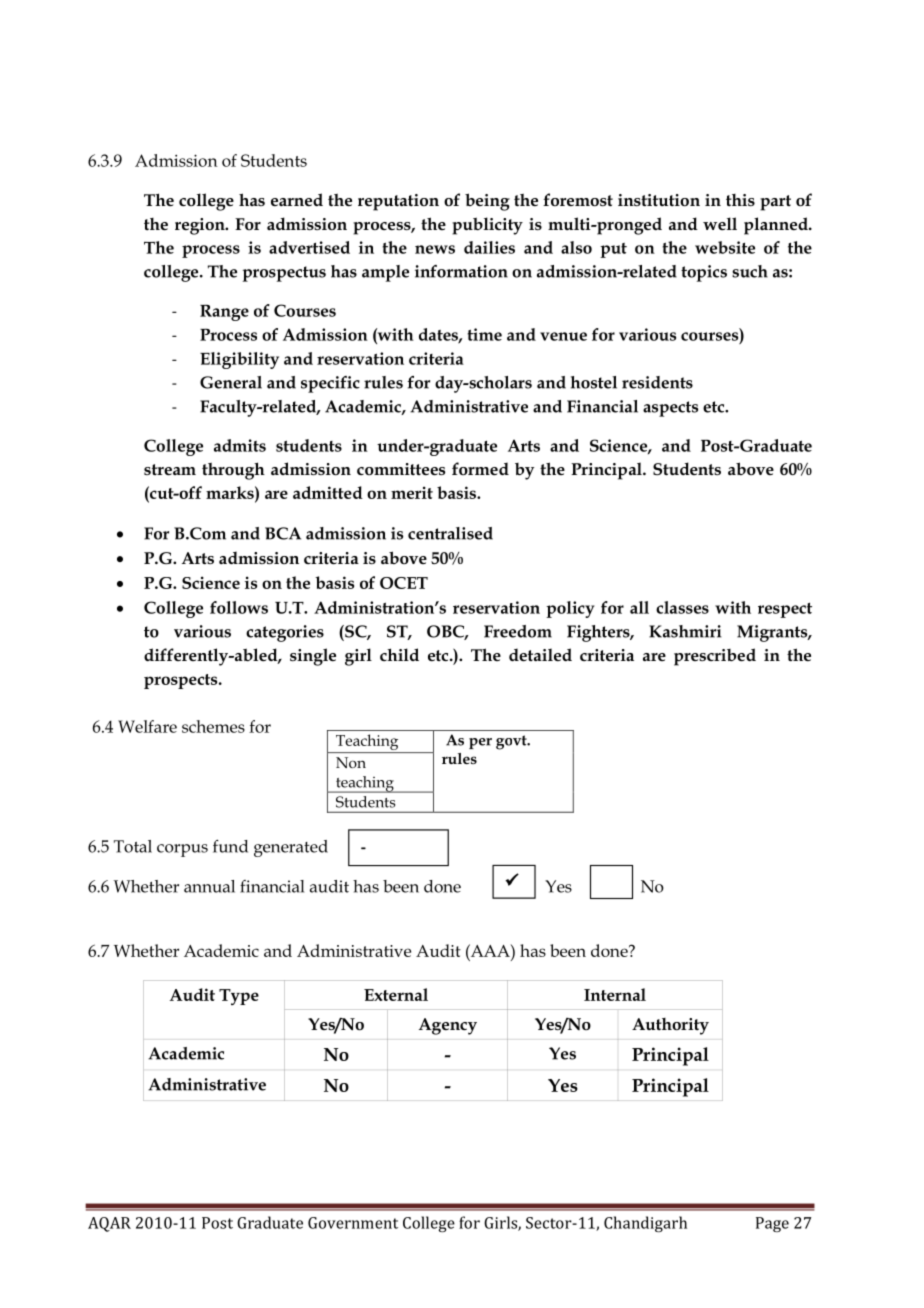  Describe the element at coordinates (670, 409) in the document. I see `aspects` at that location.
